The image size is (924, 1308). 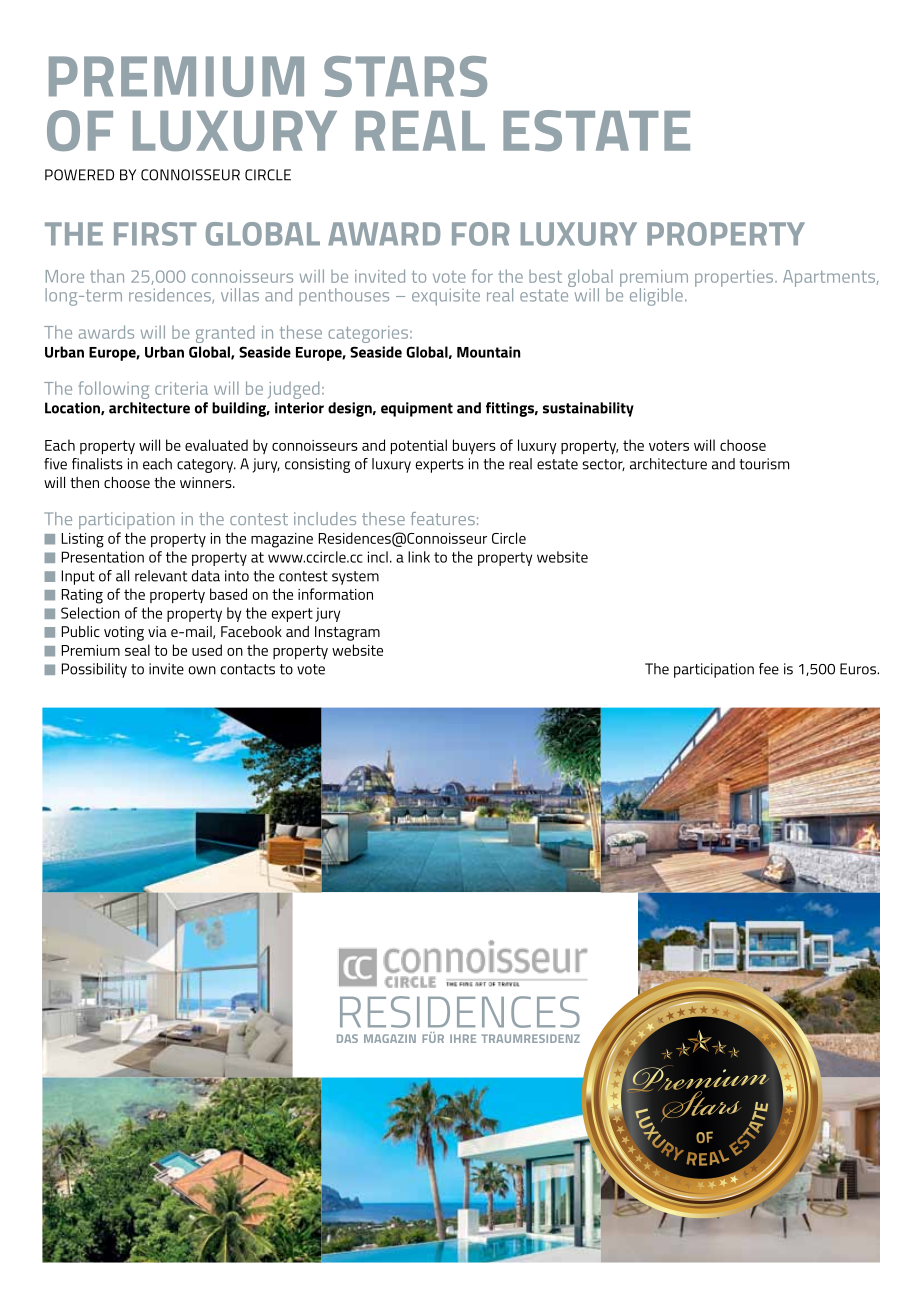 What do you see at coordinates (764, 464) in the screenshot?
I see `tourism` at bounding box center [764, 464].
